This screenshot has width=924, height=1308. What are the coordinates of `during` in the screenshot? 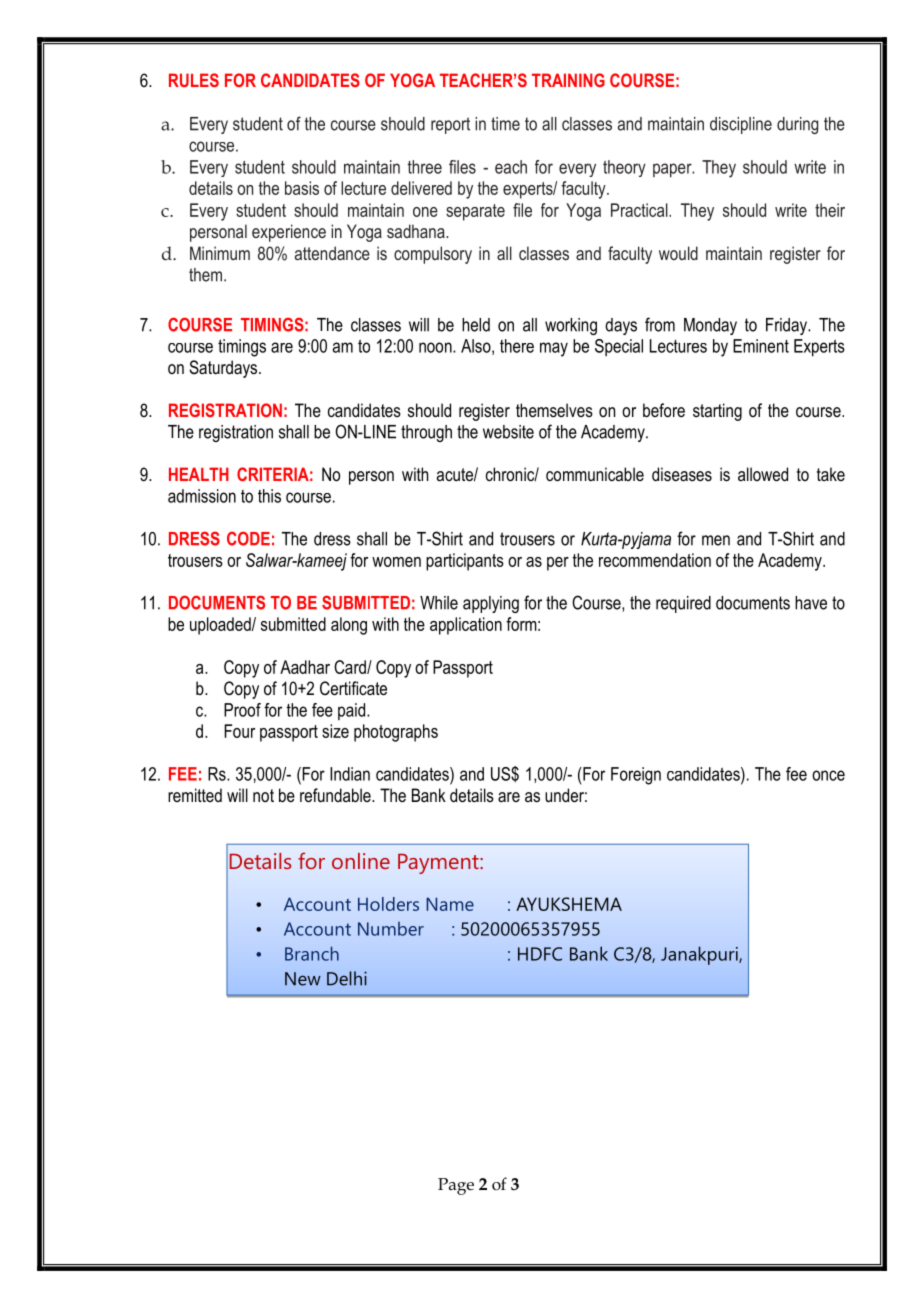 It's located at (797, 125).
